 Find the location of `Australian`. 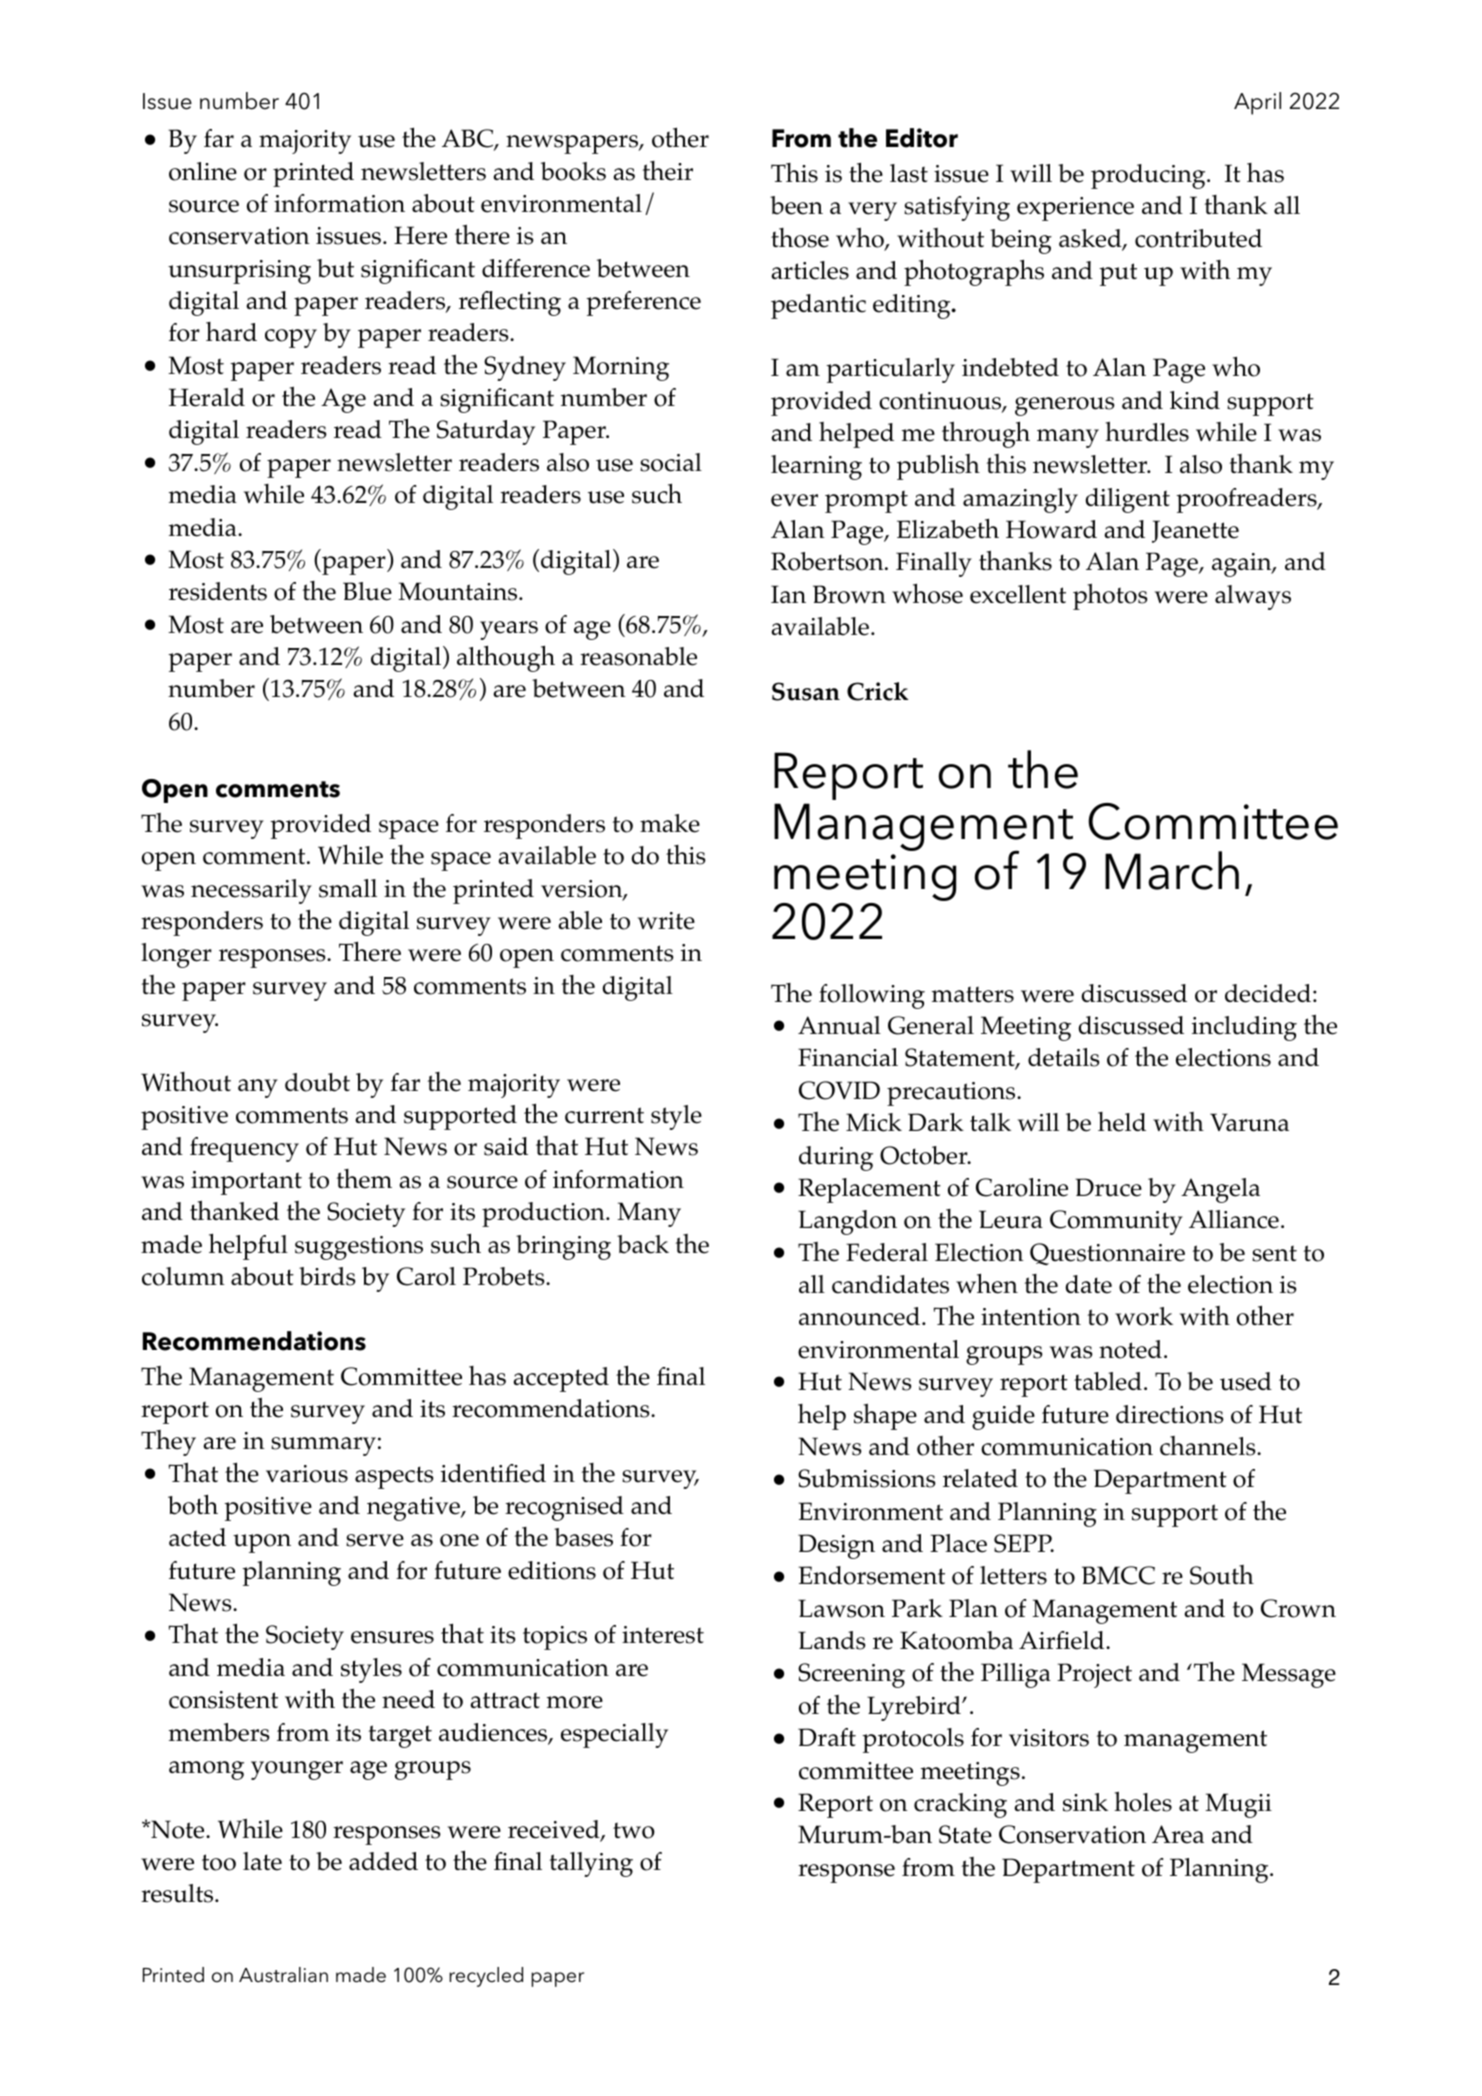

Australian is located at coordinates (283, 1975).
